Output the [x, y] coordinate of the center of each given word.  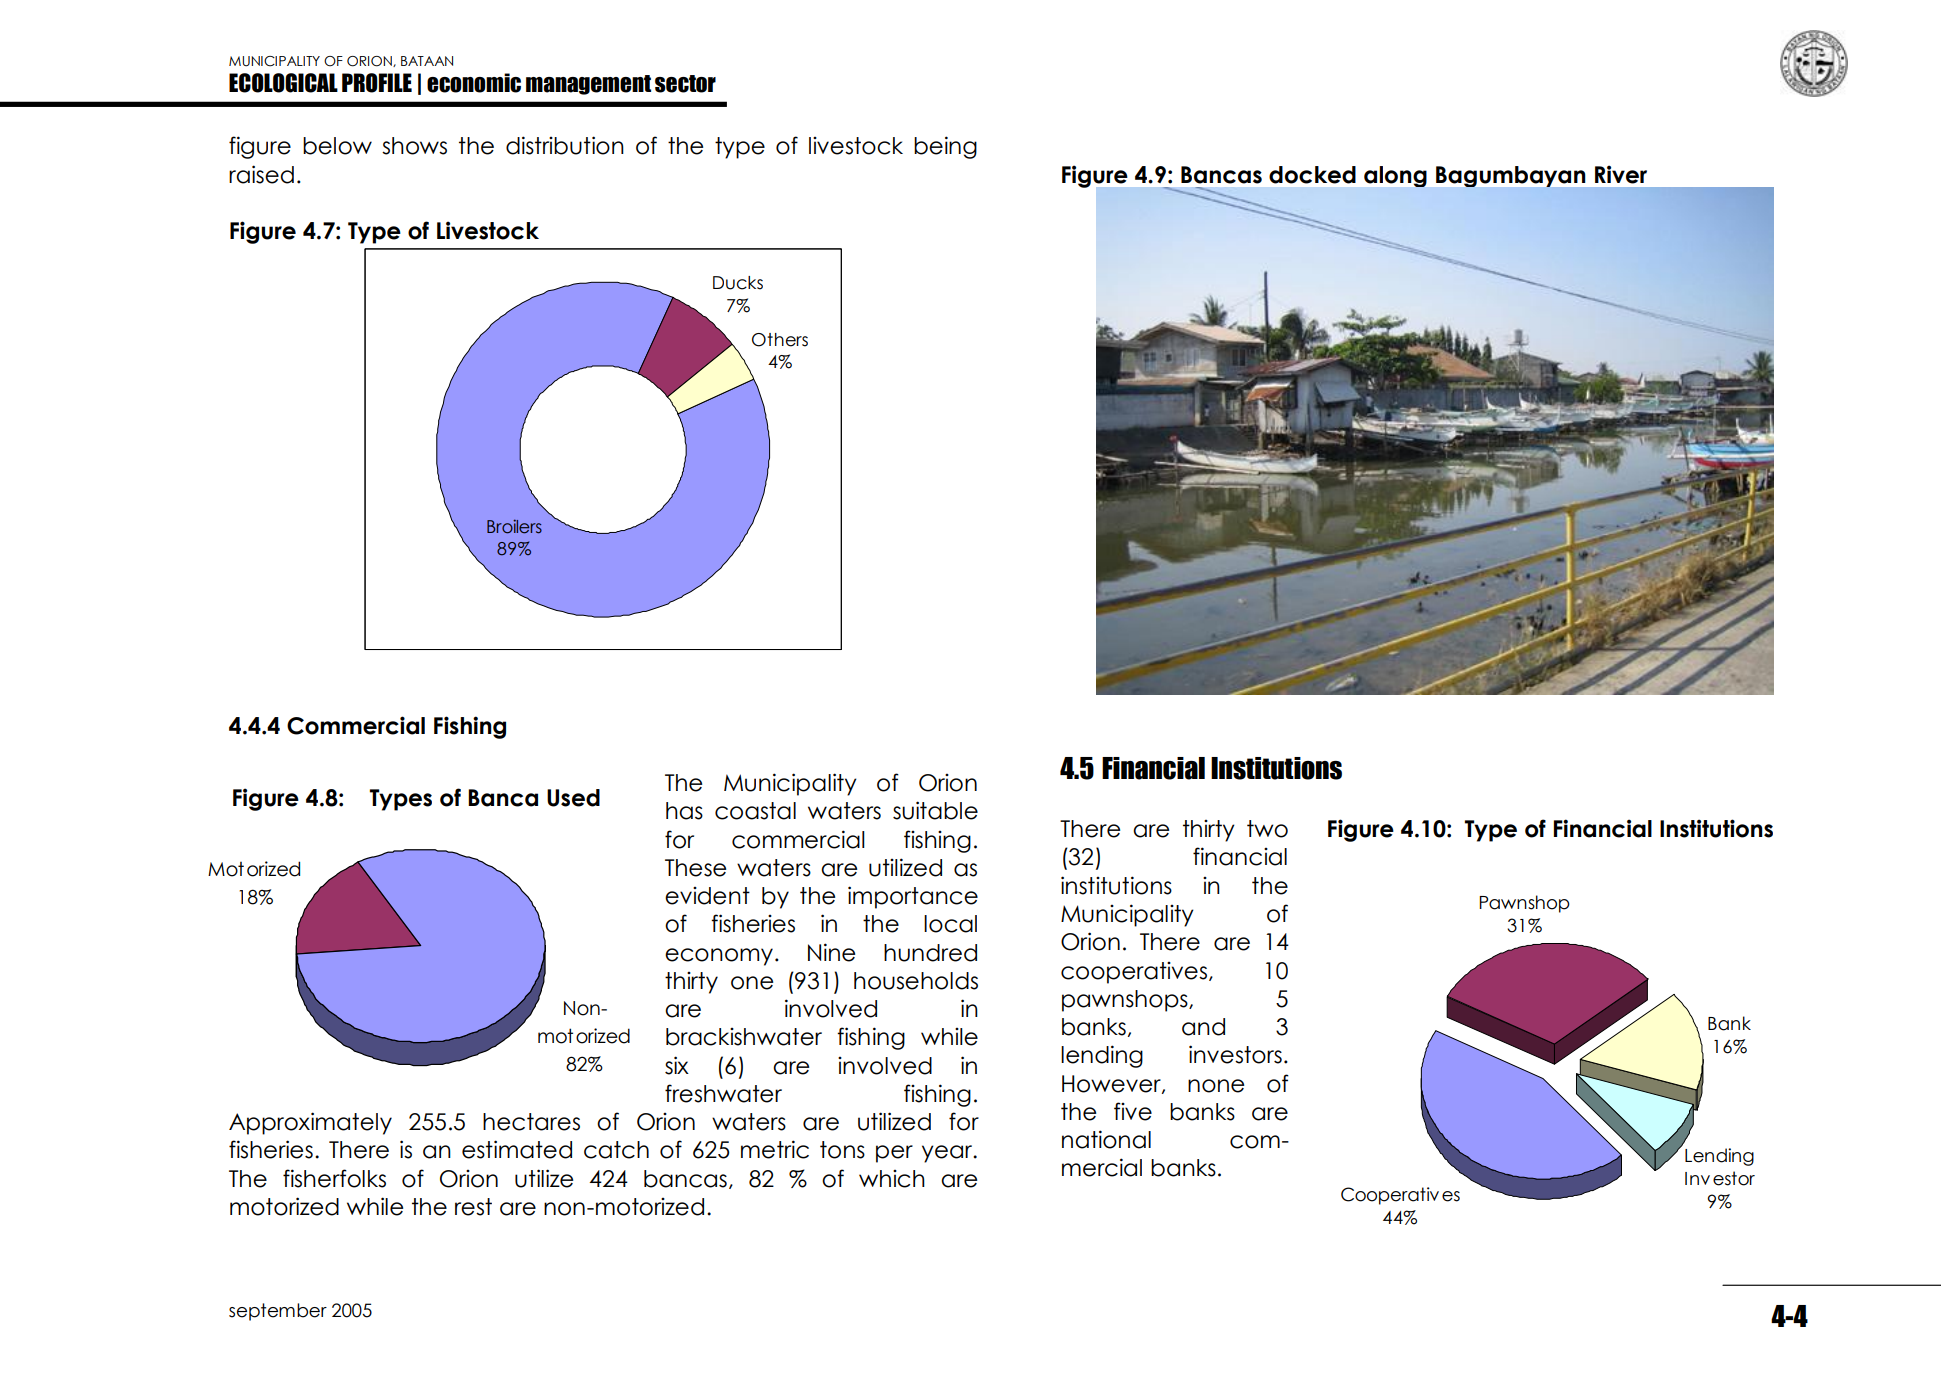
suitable [935, 810]
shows [414, 146]
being [945, 147]
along [1395, 176]
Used [573, 798]
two [1267, 829]
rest [473, 1207]
